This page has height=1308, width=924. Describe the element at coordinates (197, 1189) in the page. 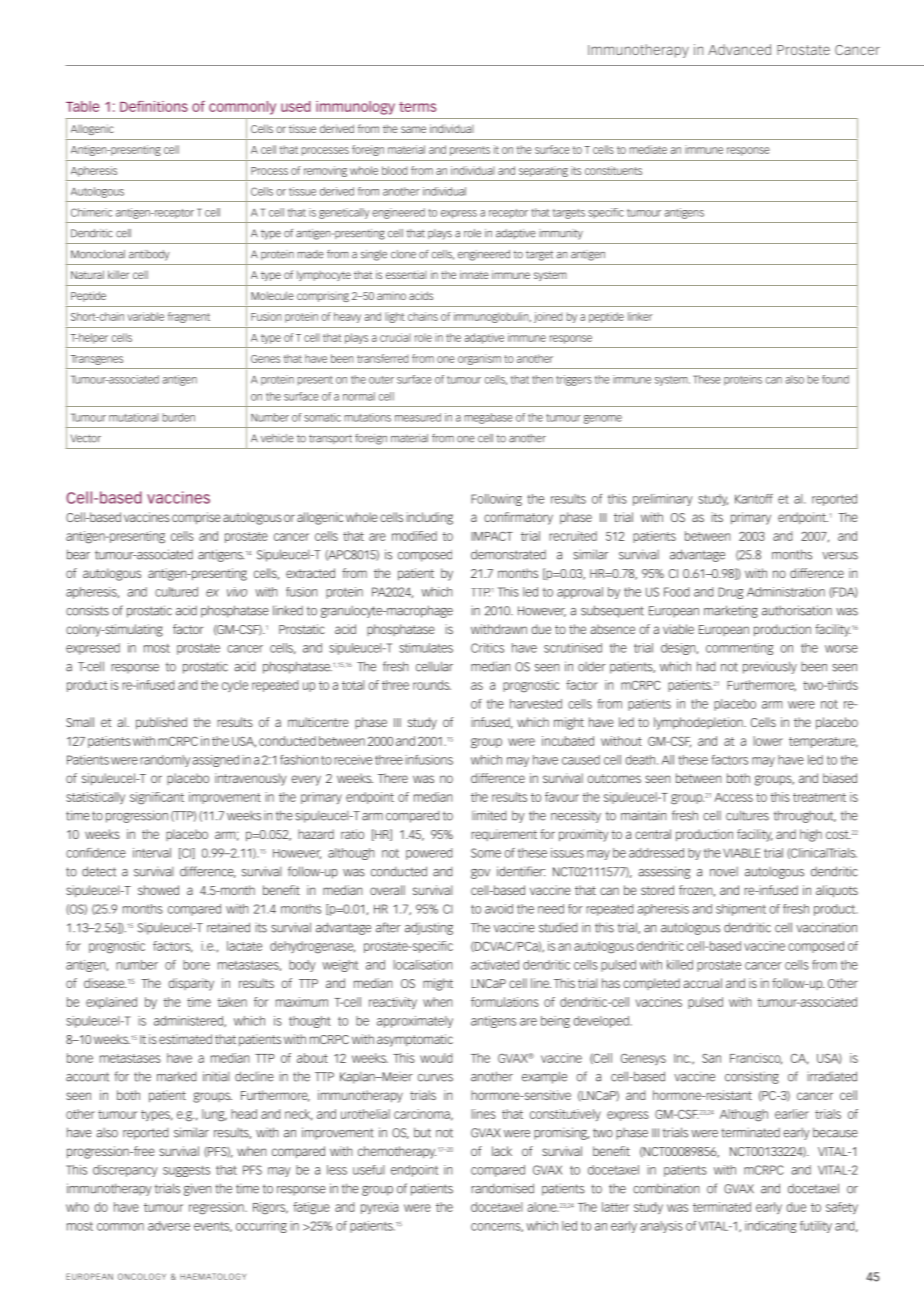

I see `given` at that location.
